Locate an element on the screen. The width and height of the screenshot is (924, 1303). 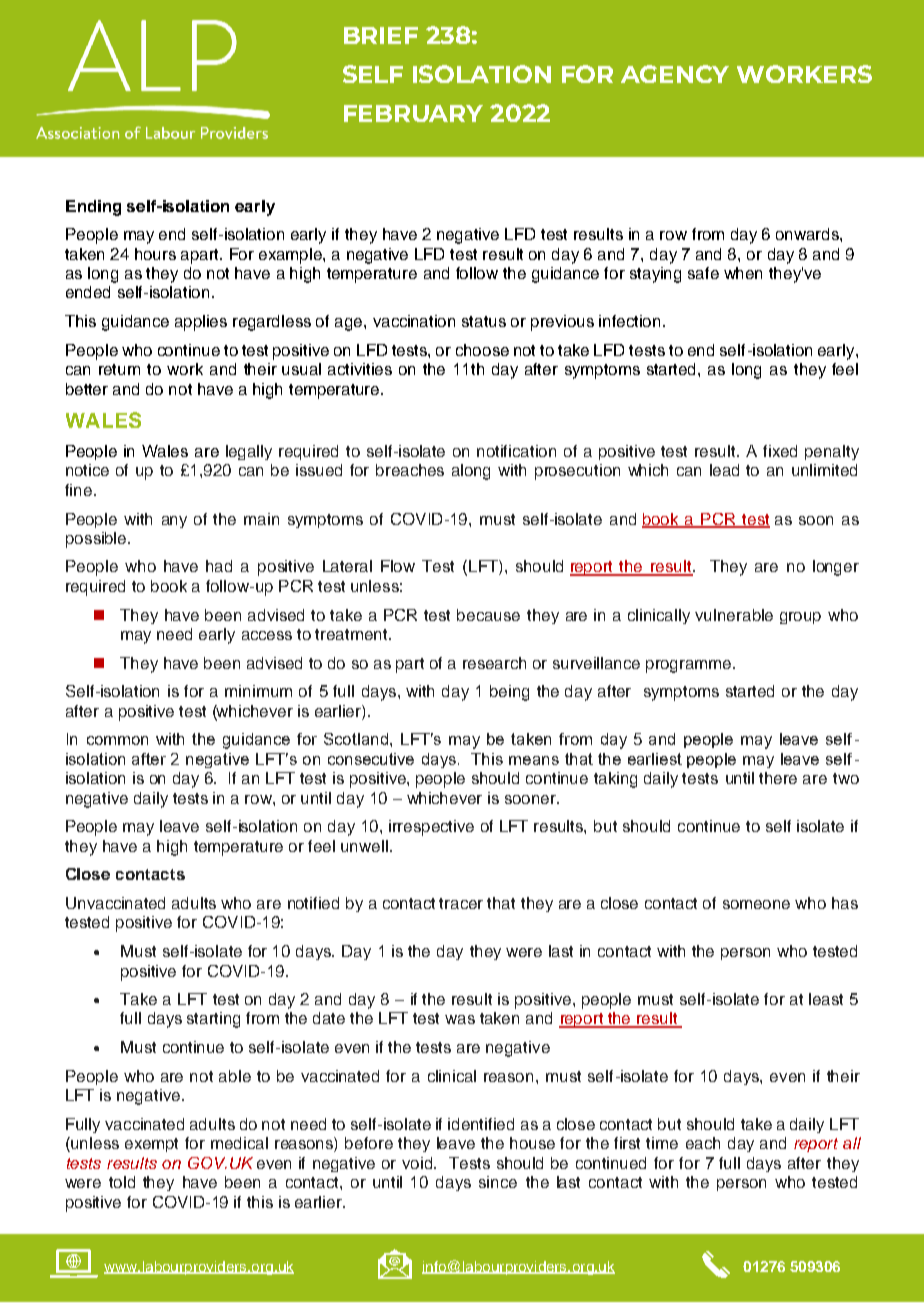
common is located at coordinates (117, 740).
